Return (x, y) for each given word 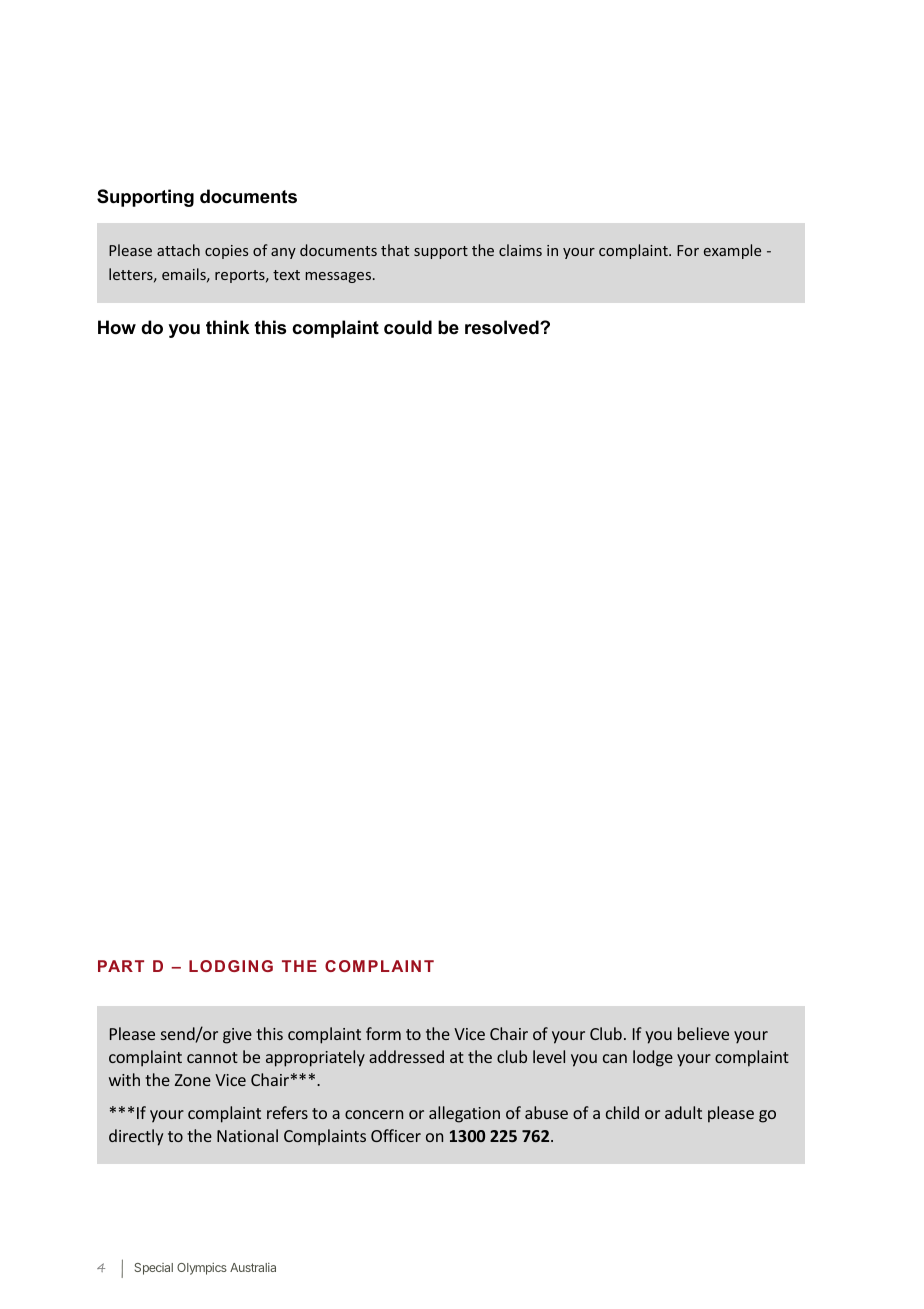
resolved (503, 327)
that (395, 250)
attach (178, 250)
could (408, 327)
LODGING (231, 966)
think (227, 327)
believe (703, 1033)
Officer (396, 1135)
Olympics (202, 1269)
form (383, 1033)
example (732, 251)
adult (683, 1112)
